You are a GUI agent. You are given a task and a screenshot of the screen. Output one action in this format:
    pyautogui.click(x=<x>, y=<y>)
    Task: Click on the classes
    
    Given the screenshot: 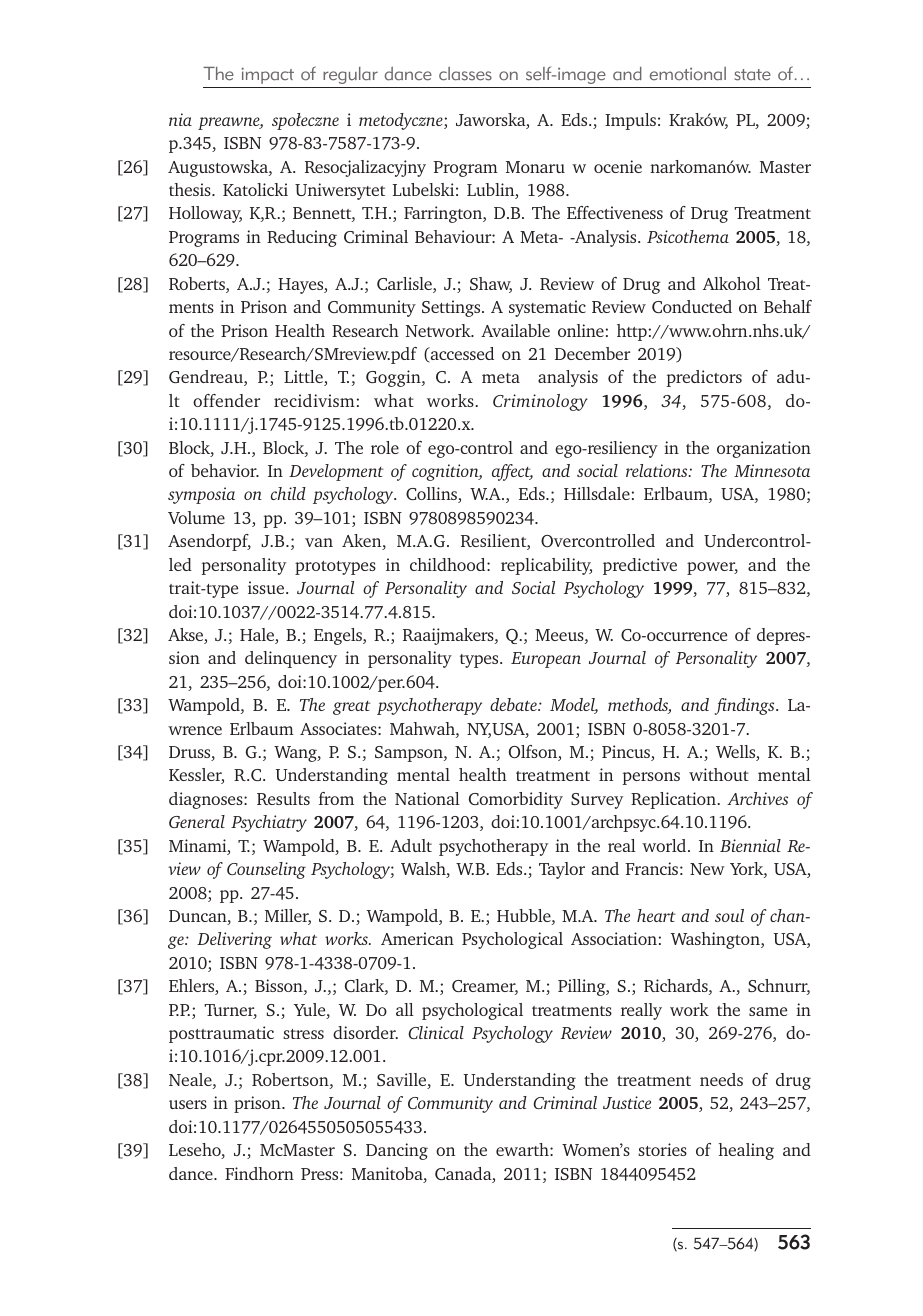 What is the action you would take?
    pyautogui.click(x=465, y=74)
